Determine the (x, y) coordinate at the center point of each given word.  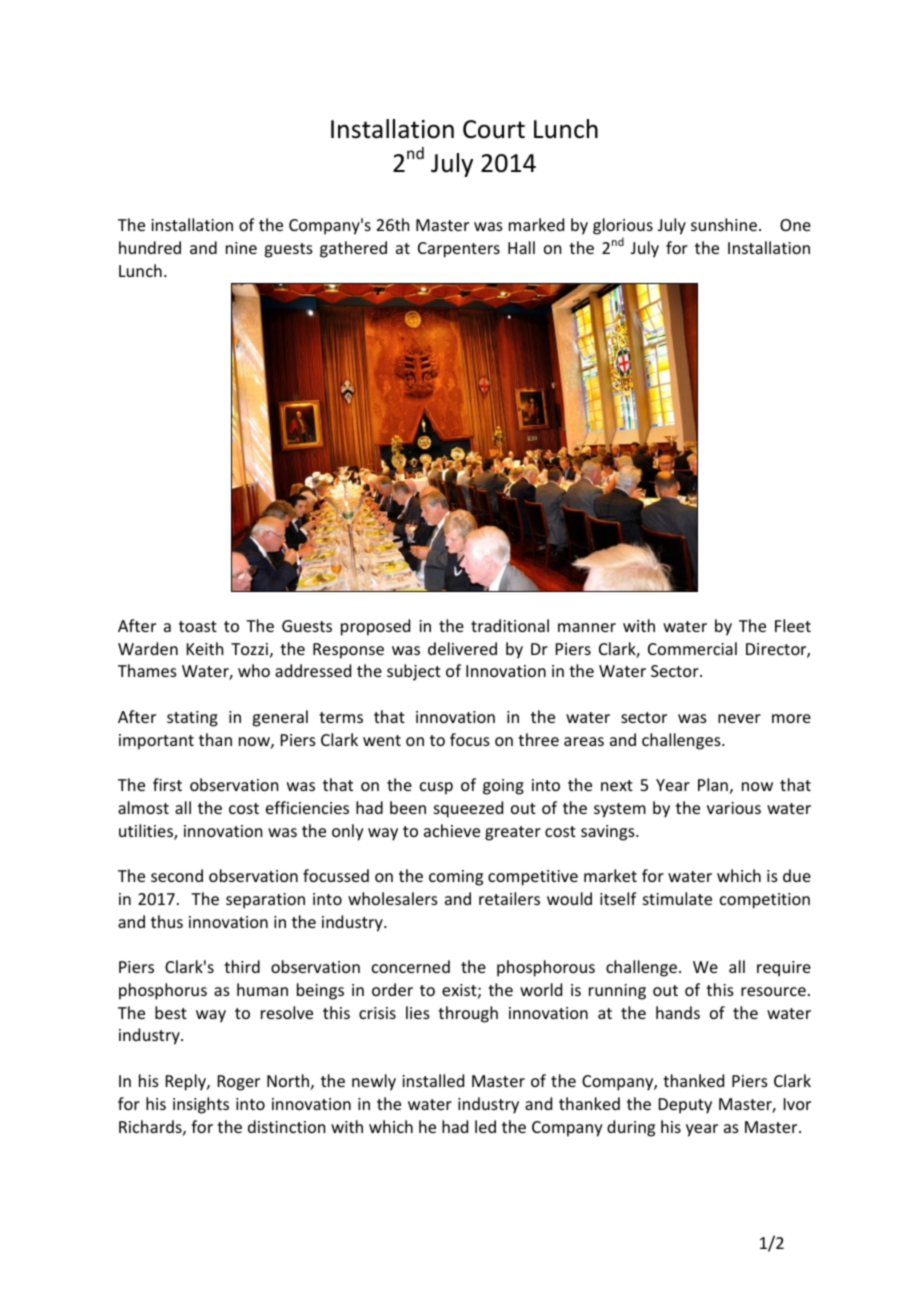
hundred (150, 247)
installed (433, 1080)
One (795, 225)
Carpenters (459, 250)
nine (241, 248)
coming (456, 878)
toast (198, 626)
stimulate (677, 898)
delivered (462, 648)
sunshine (724, 224)
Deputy (685, 1106)
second (177, 875)
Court (494, 129)
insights (201, 1105)
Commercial (692, 648)
